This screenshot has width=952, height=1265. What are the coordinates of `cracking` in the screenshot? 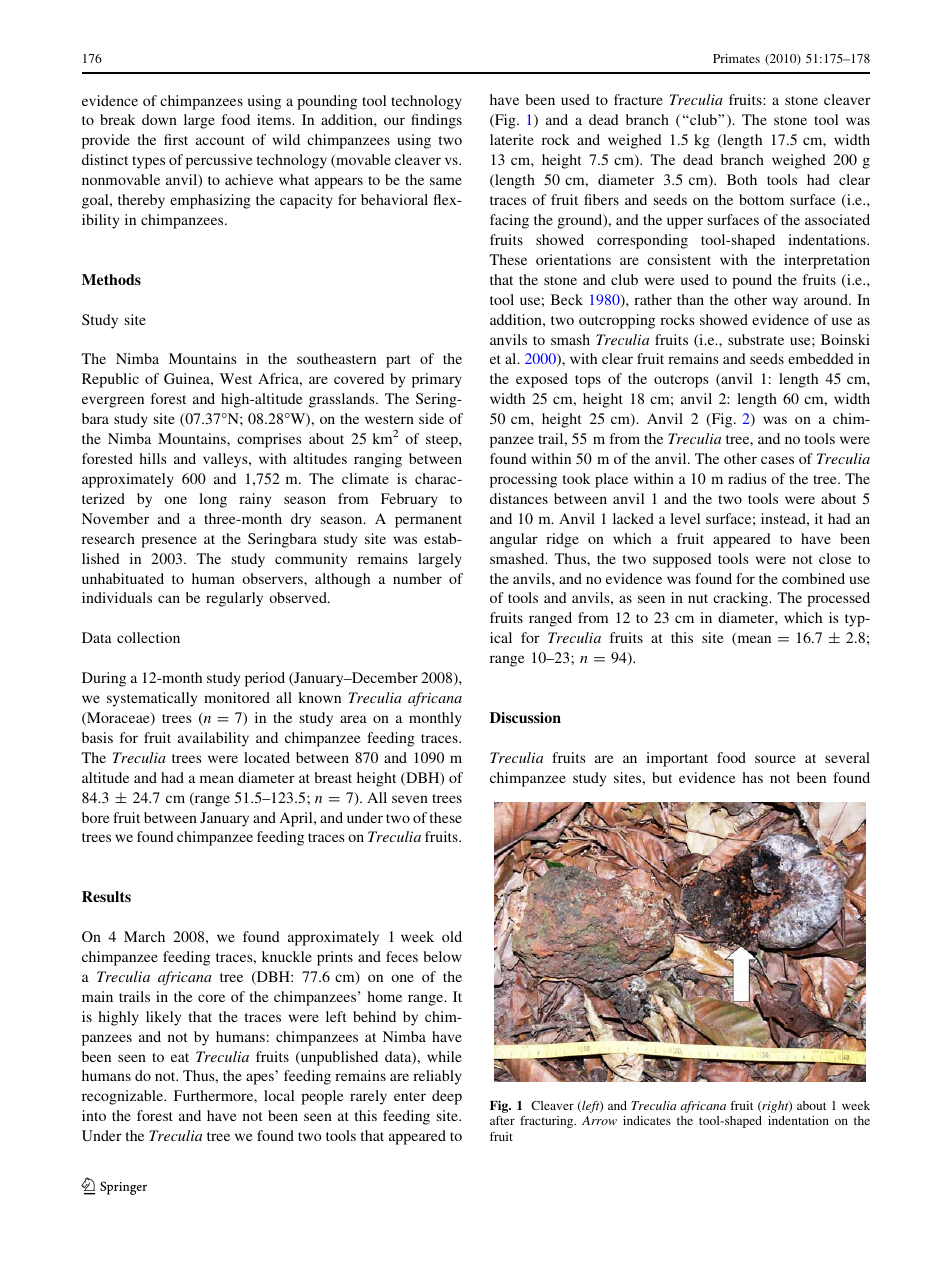 It's located at (742, 599).
